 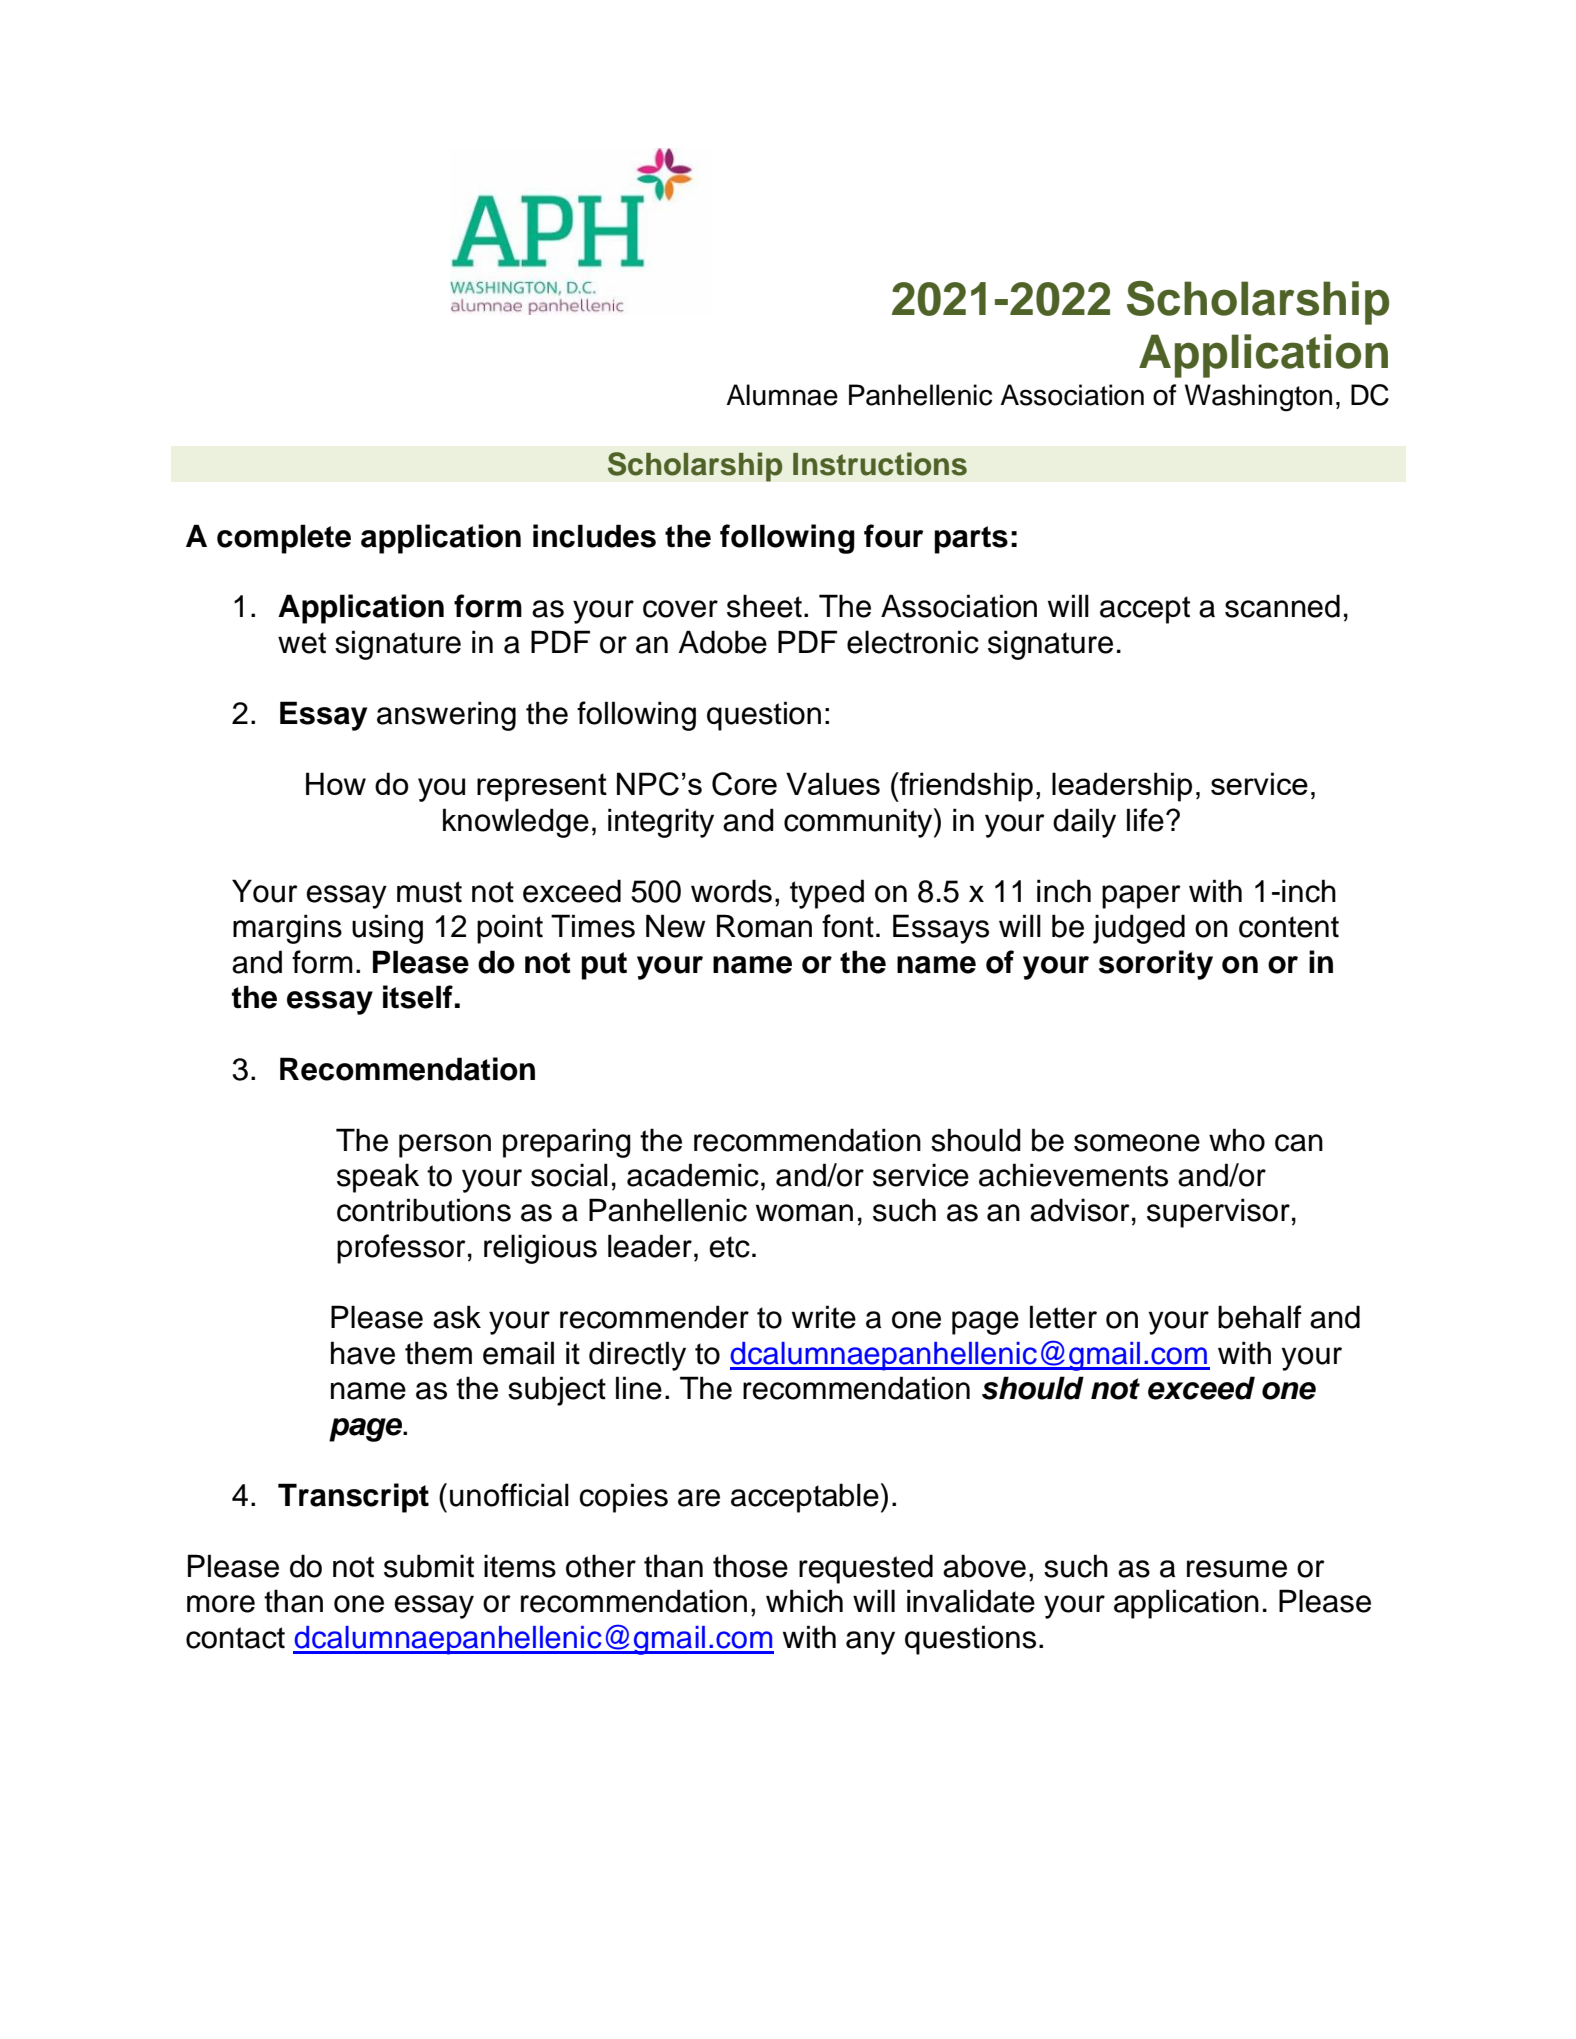 I want to click on have, so click(x=363, y=1353).
